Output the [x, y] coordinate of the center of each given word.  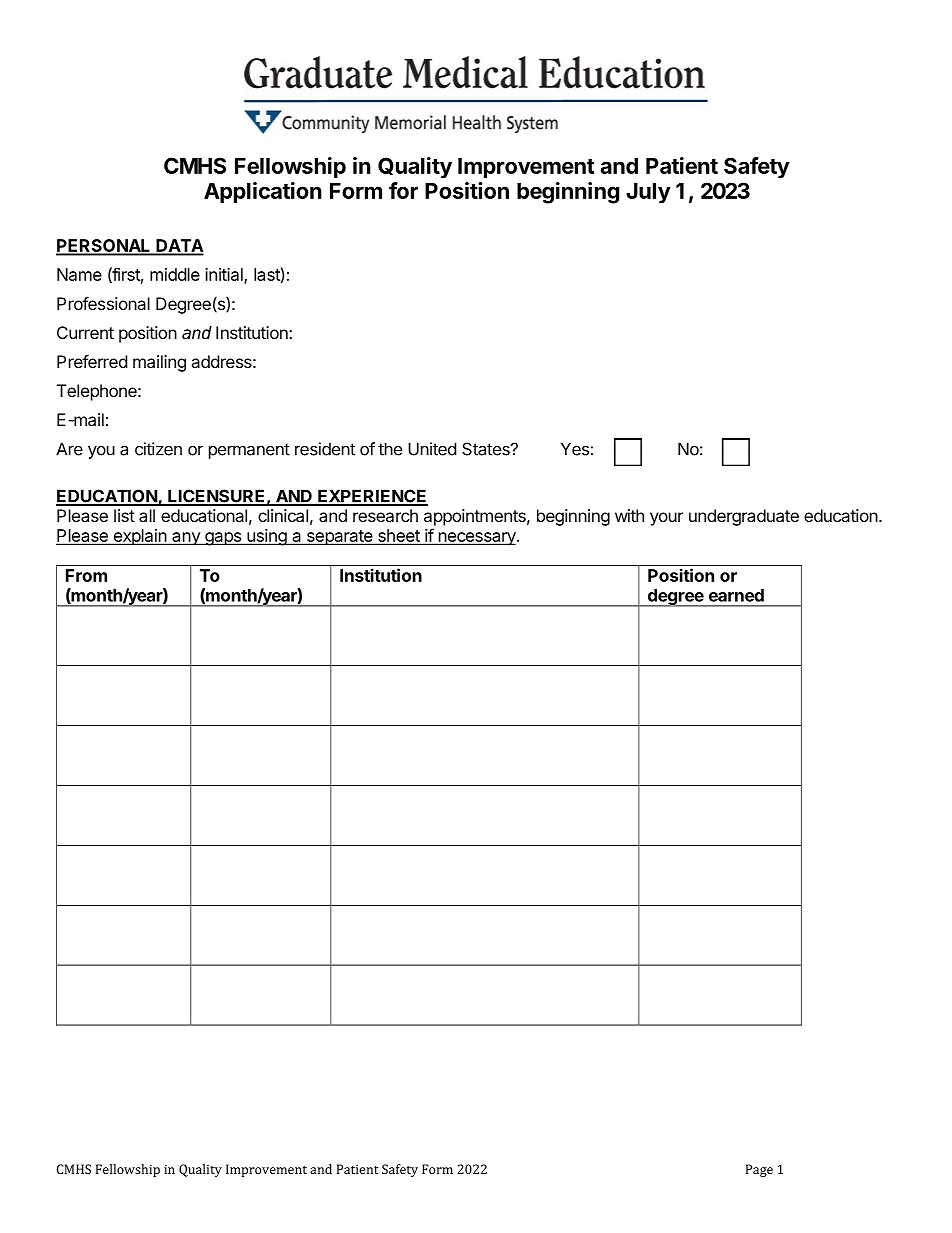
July [648, 193]
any [186, 539]
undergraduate [744, 517]
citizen [158, 449]
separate [339, 538]
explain [139, 537]
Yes [575, 449]
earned [736, 595]
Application [263, 193]
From [86, 575]
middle [175, 274]
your [666, 519]
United [432, 449]
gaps [223, 539]
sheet [399, 537]
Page [759, 1170]
